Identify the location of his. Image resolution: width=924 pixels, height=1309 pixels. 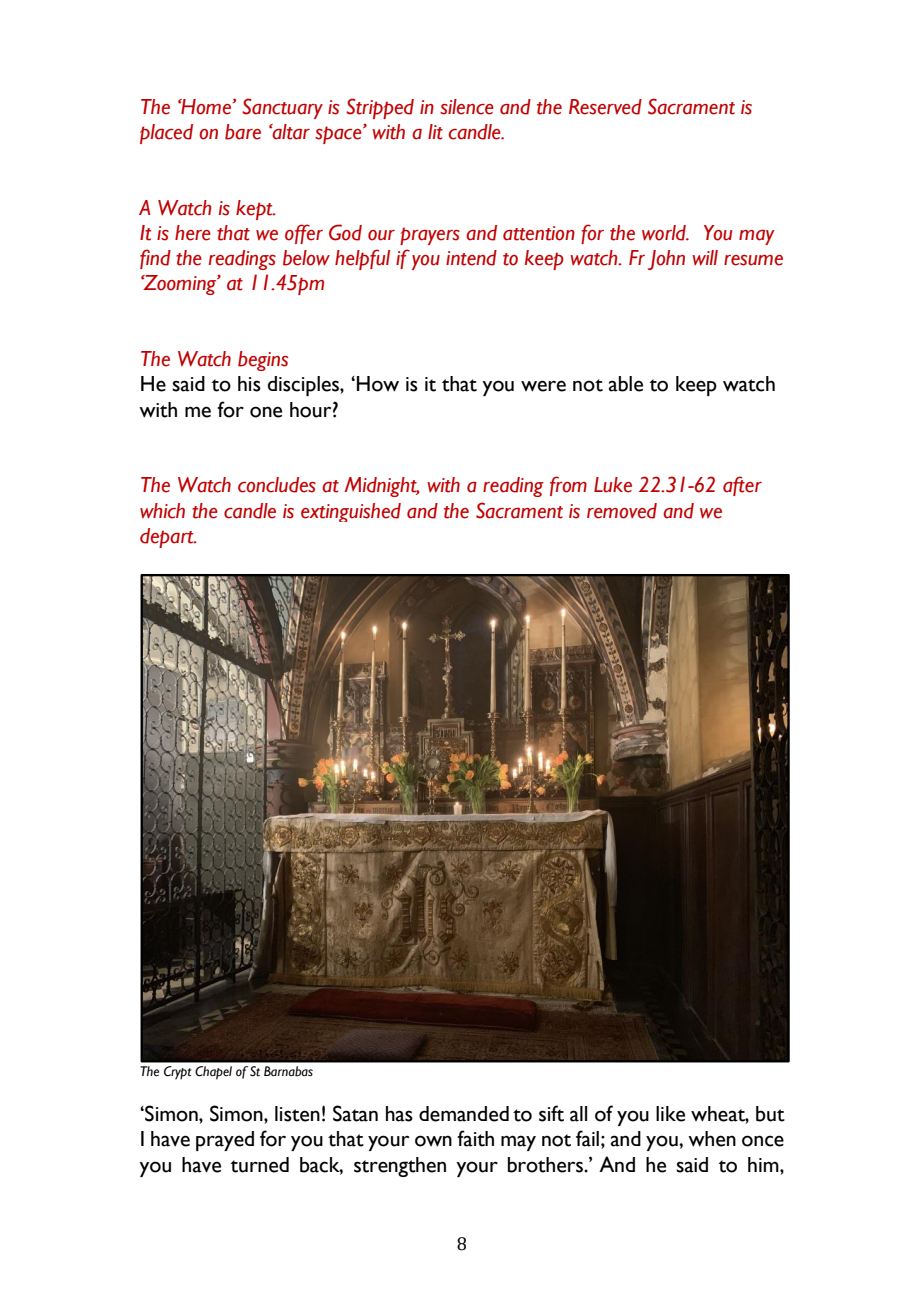
(249, 384).
